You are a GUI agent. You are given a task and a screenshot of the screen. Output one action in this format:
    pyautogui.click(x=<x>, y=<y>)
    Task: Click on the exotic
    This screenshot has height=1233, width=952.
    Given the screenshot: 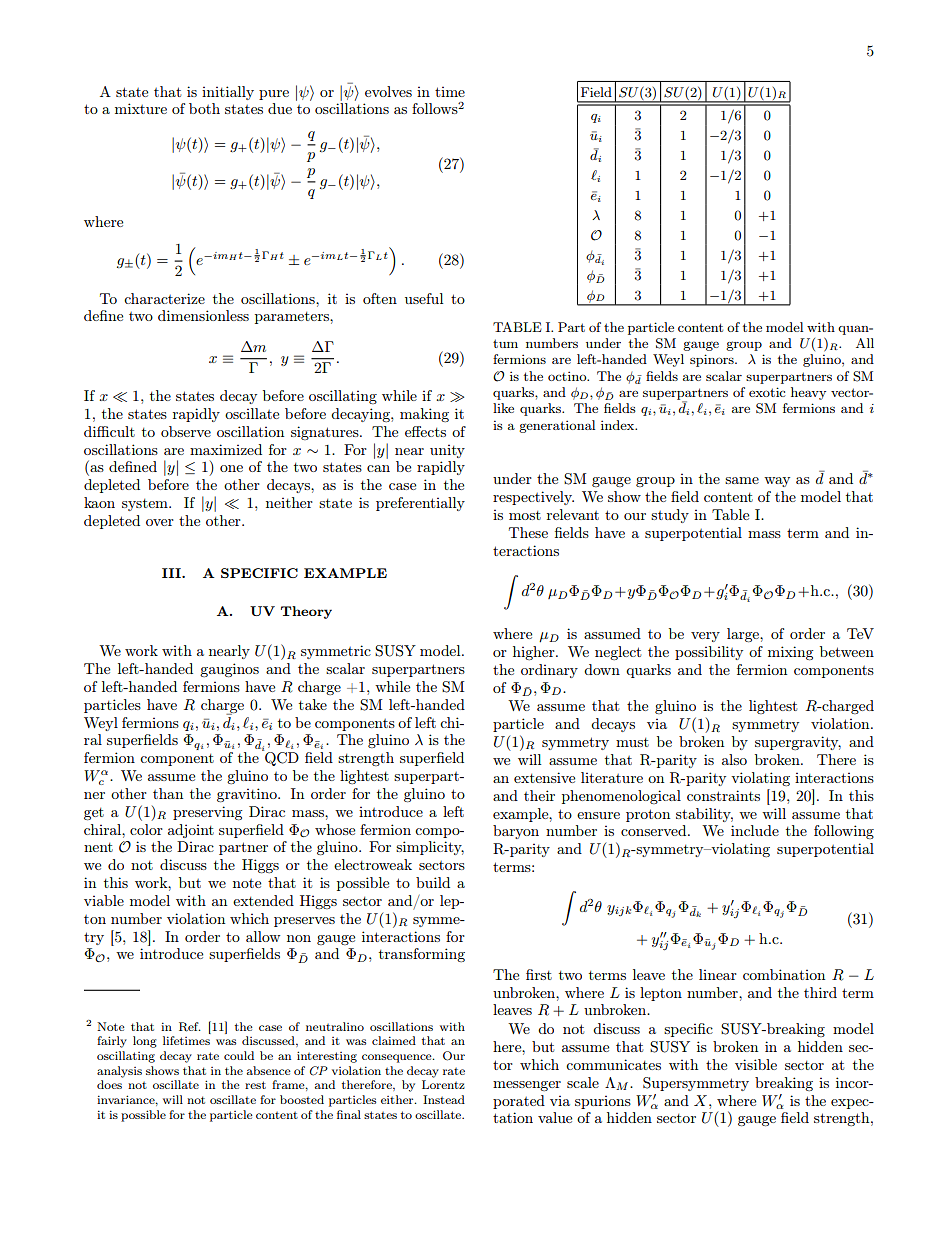 What is the action you would take?
    pyautogui.click(x=767, y=392)
